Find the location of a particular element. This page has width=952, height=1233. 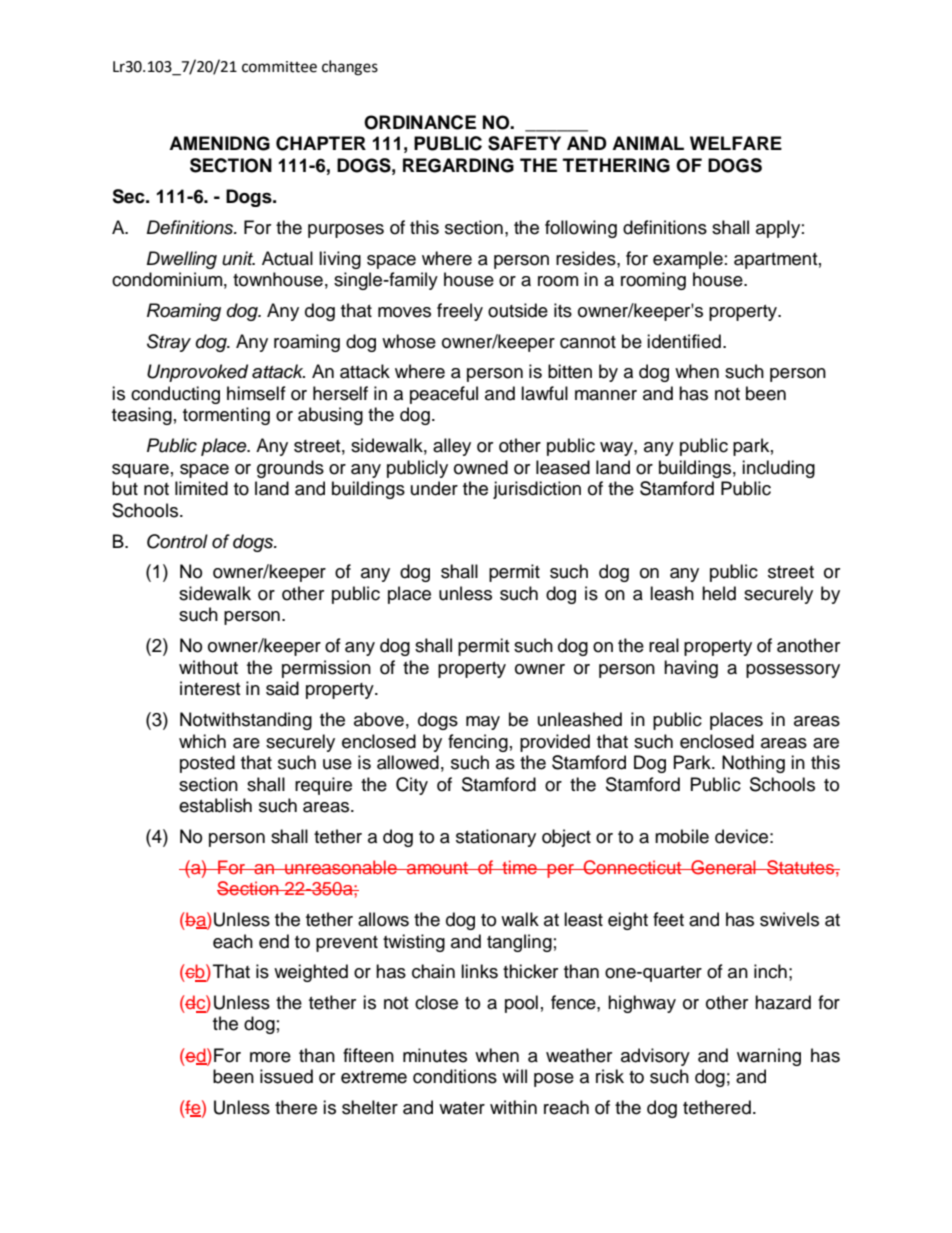

without is located at coordinates (208, 667).
